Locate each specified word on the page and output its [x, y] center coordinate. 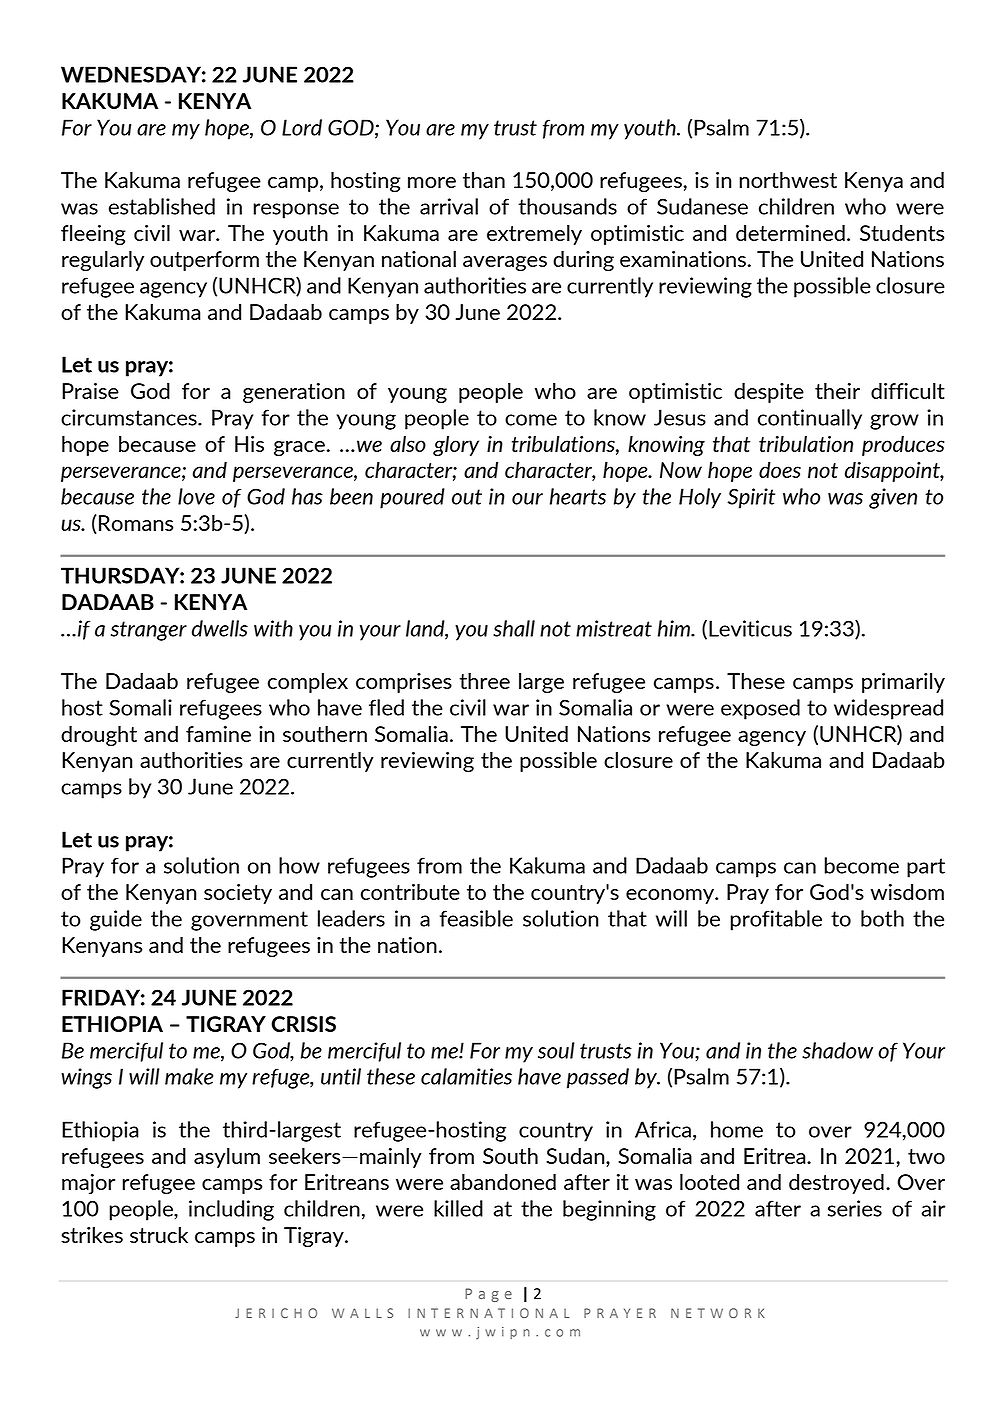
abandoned [503, 1182]
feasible [476, 918]
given [893, 498]
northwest [788, 180]
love [196, 496]
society [238, 894]
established [162, 206]
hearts [578, 496]
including [231, 1210]
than [484, 180]
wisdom [907, 892]
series [855, 1208]
